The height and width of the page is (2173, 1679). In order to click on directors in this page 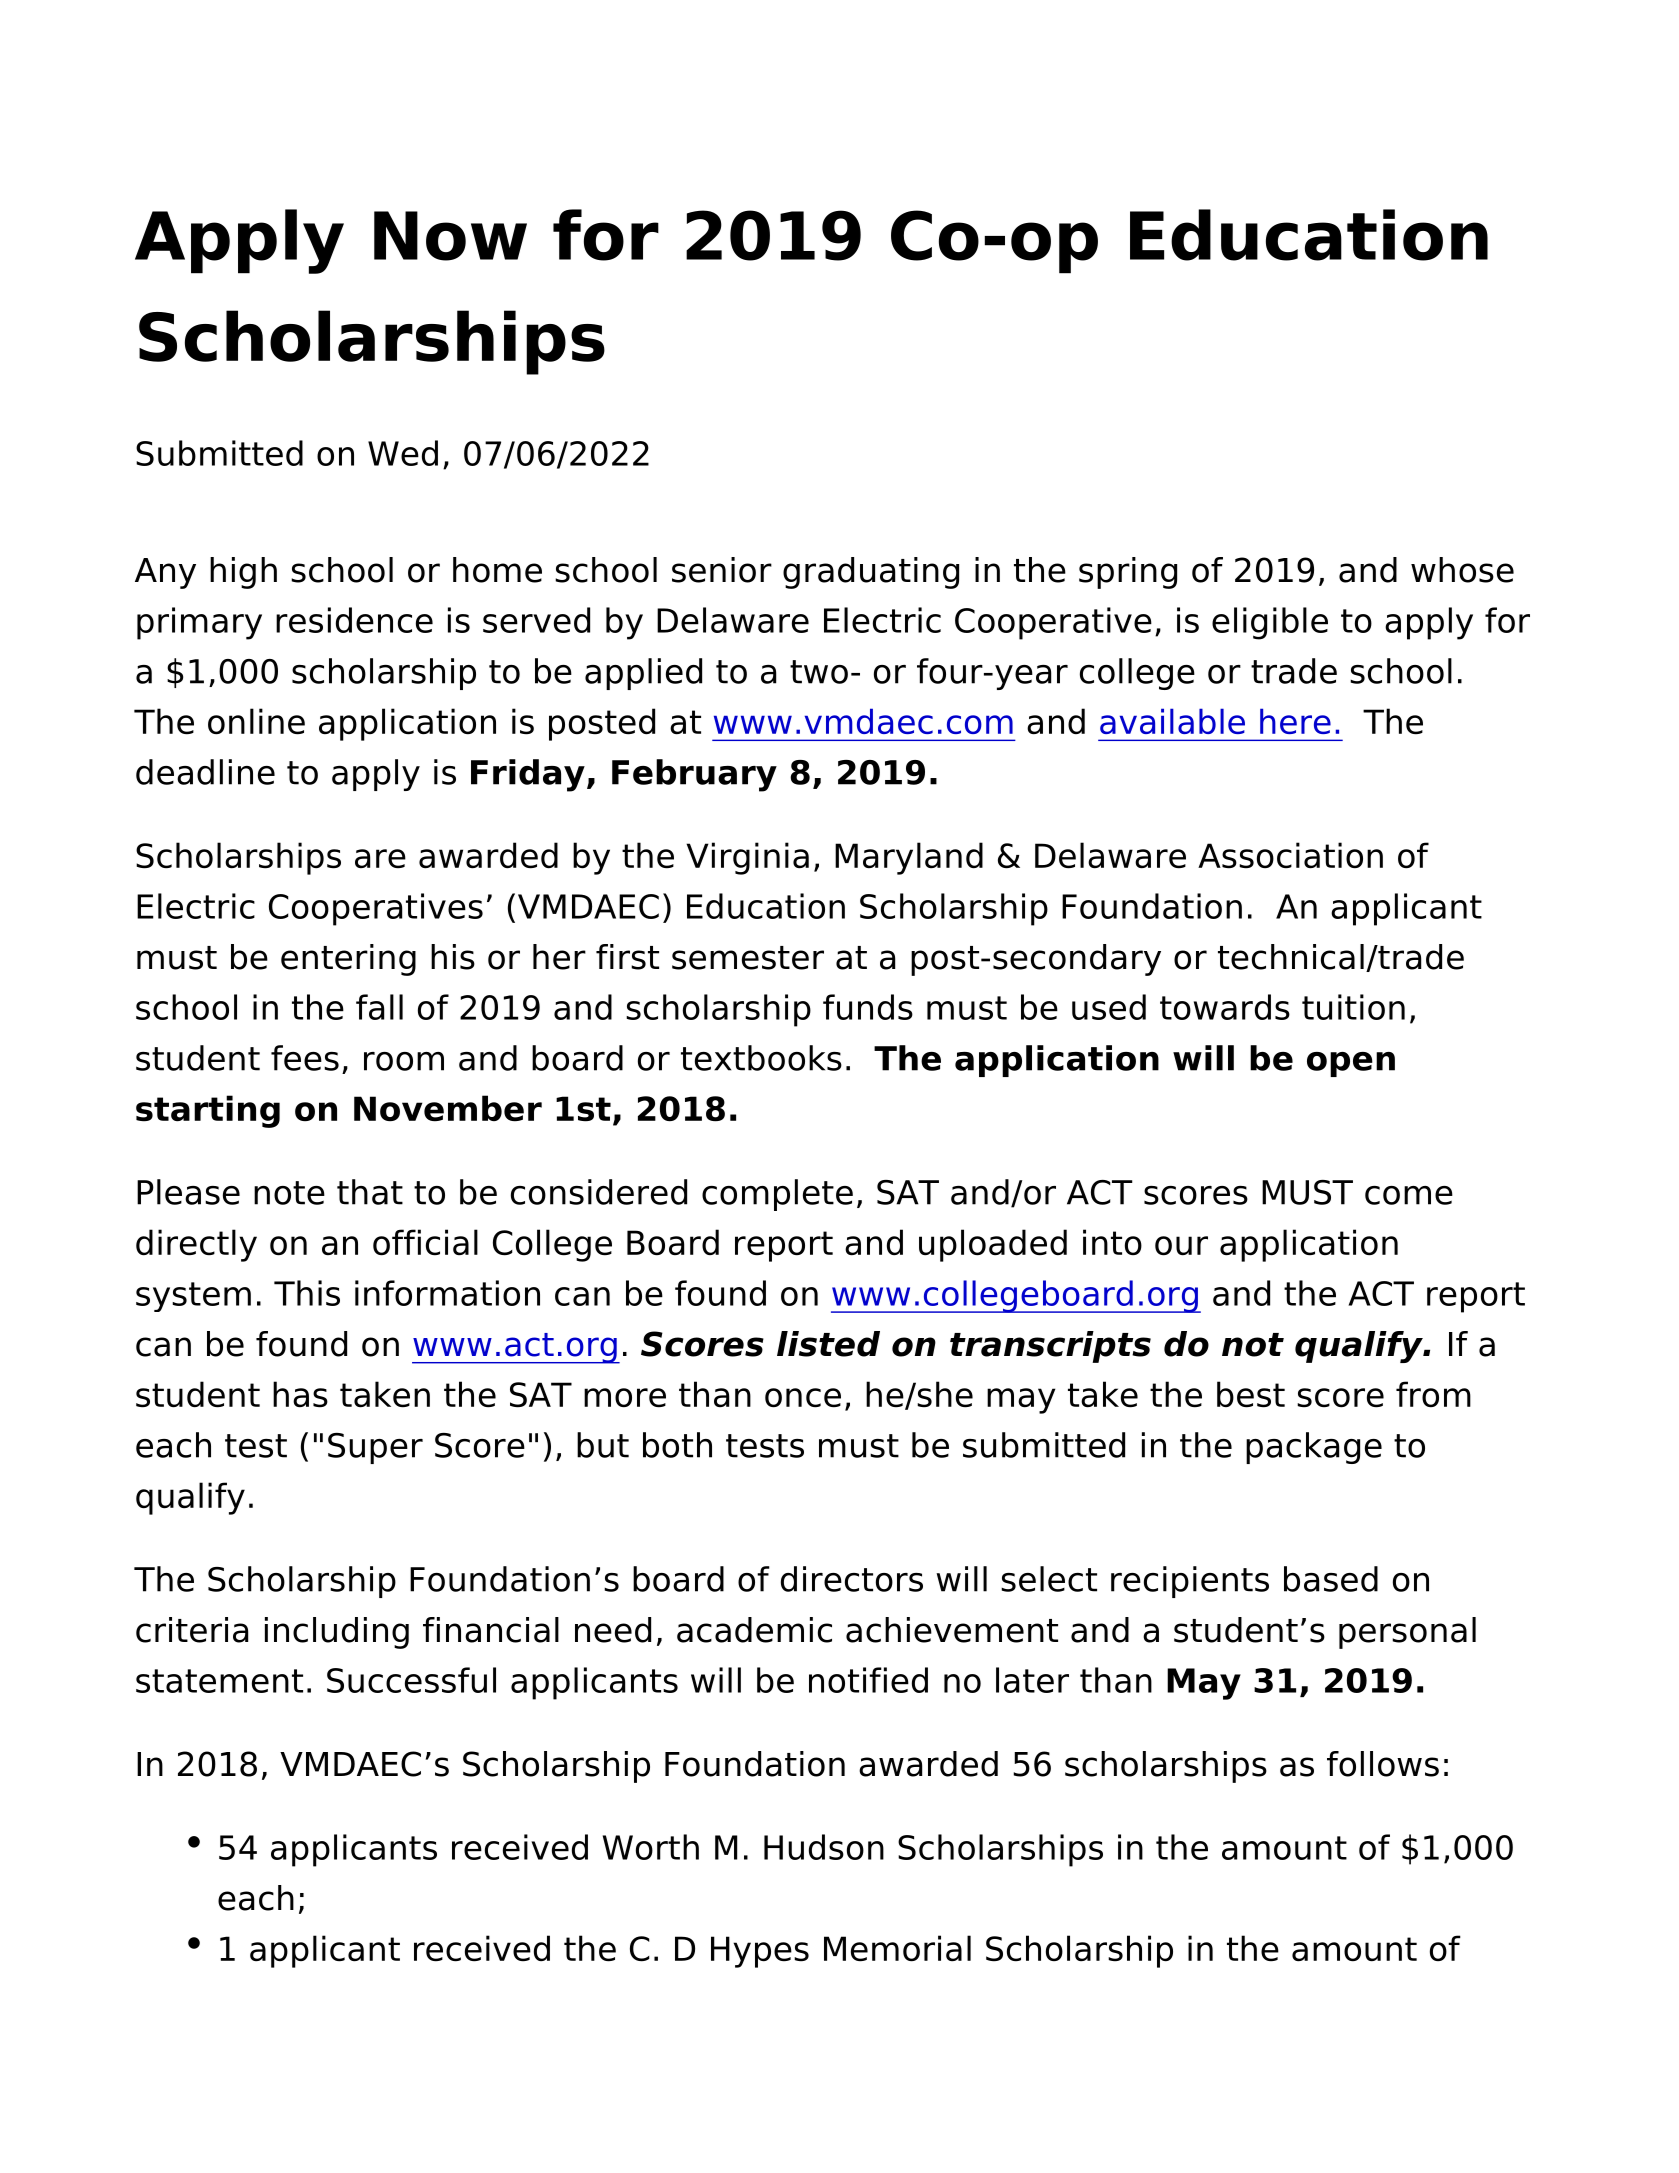, I will do `click(852, 1579)`.
